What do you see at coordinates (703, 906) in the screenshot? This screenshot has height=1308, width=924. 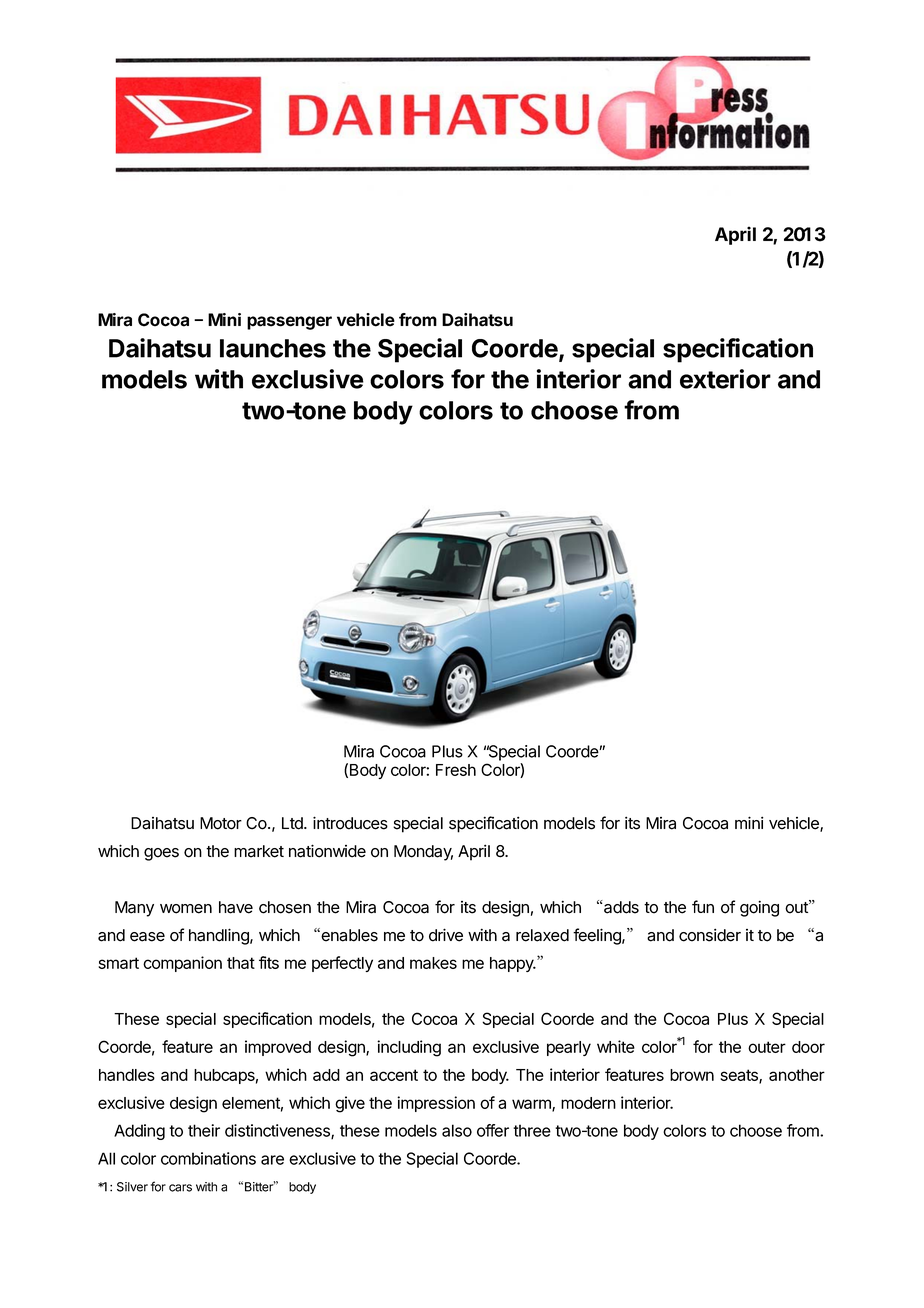 I see `fun` at bounding box center [703, 906].
